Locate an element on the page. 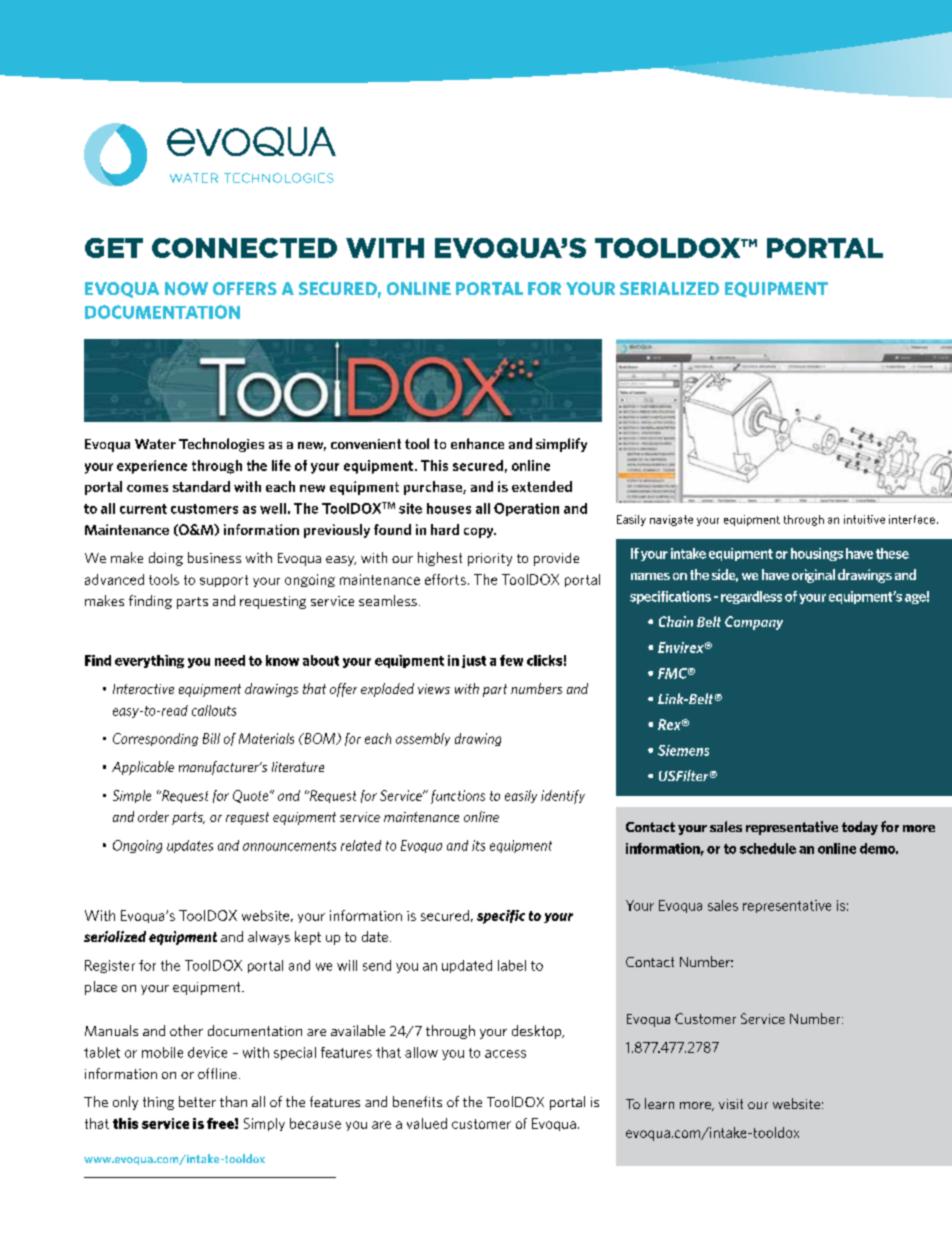 The image size is (952, 1233). order is located at coordinates (153, 816).
